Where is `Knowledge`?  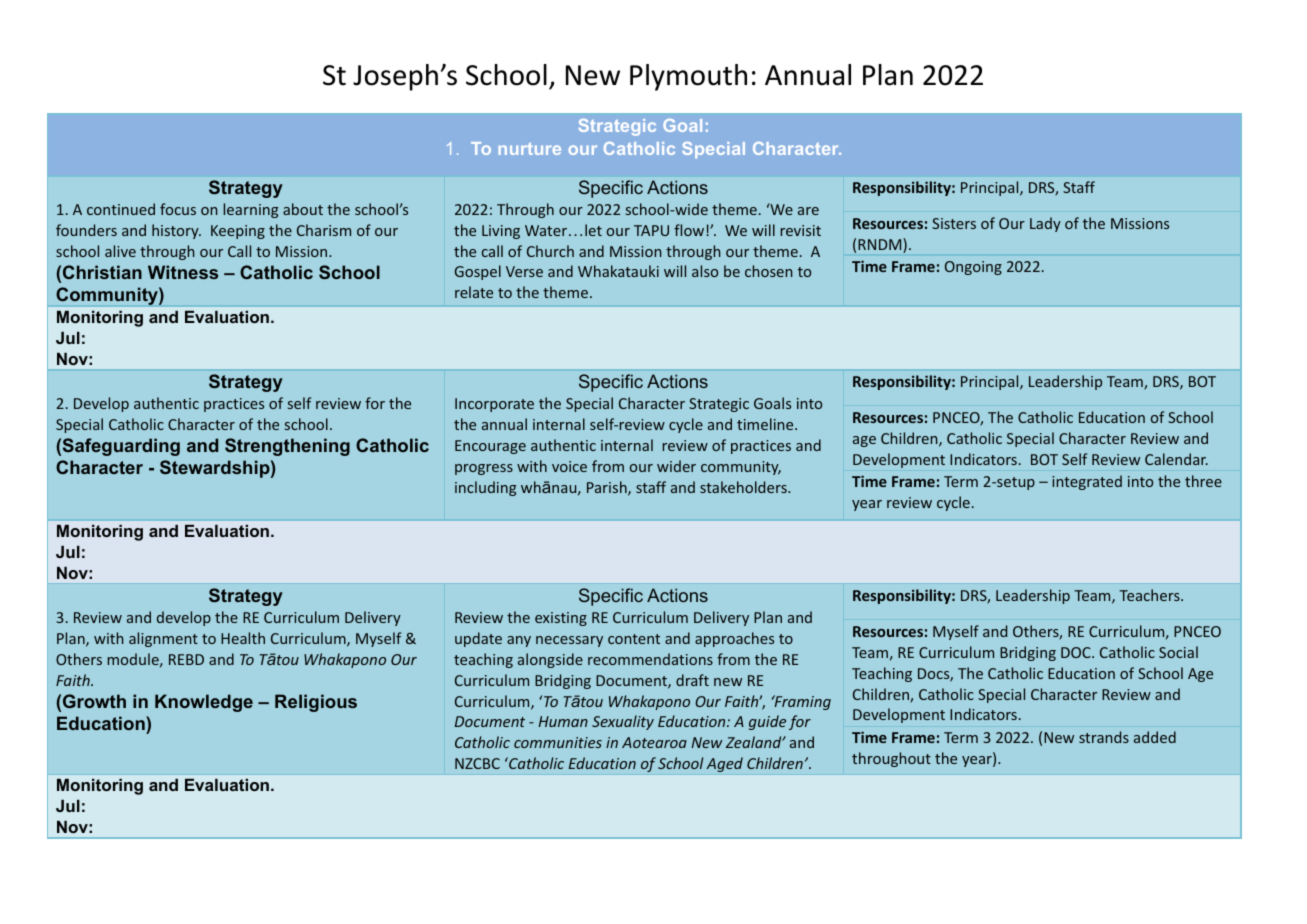
Knowledge is located at coordinates (204, 703).
